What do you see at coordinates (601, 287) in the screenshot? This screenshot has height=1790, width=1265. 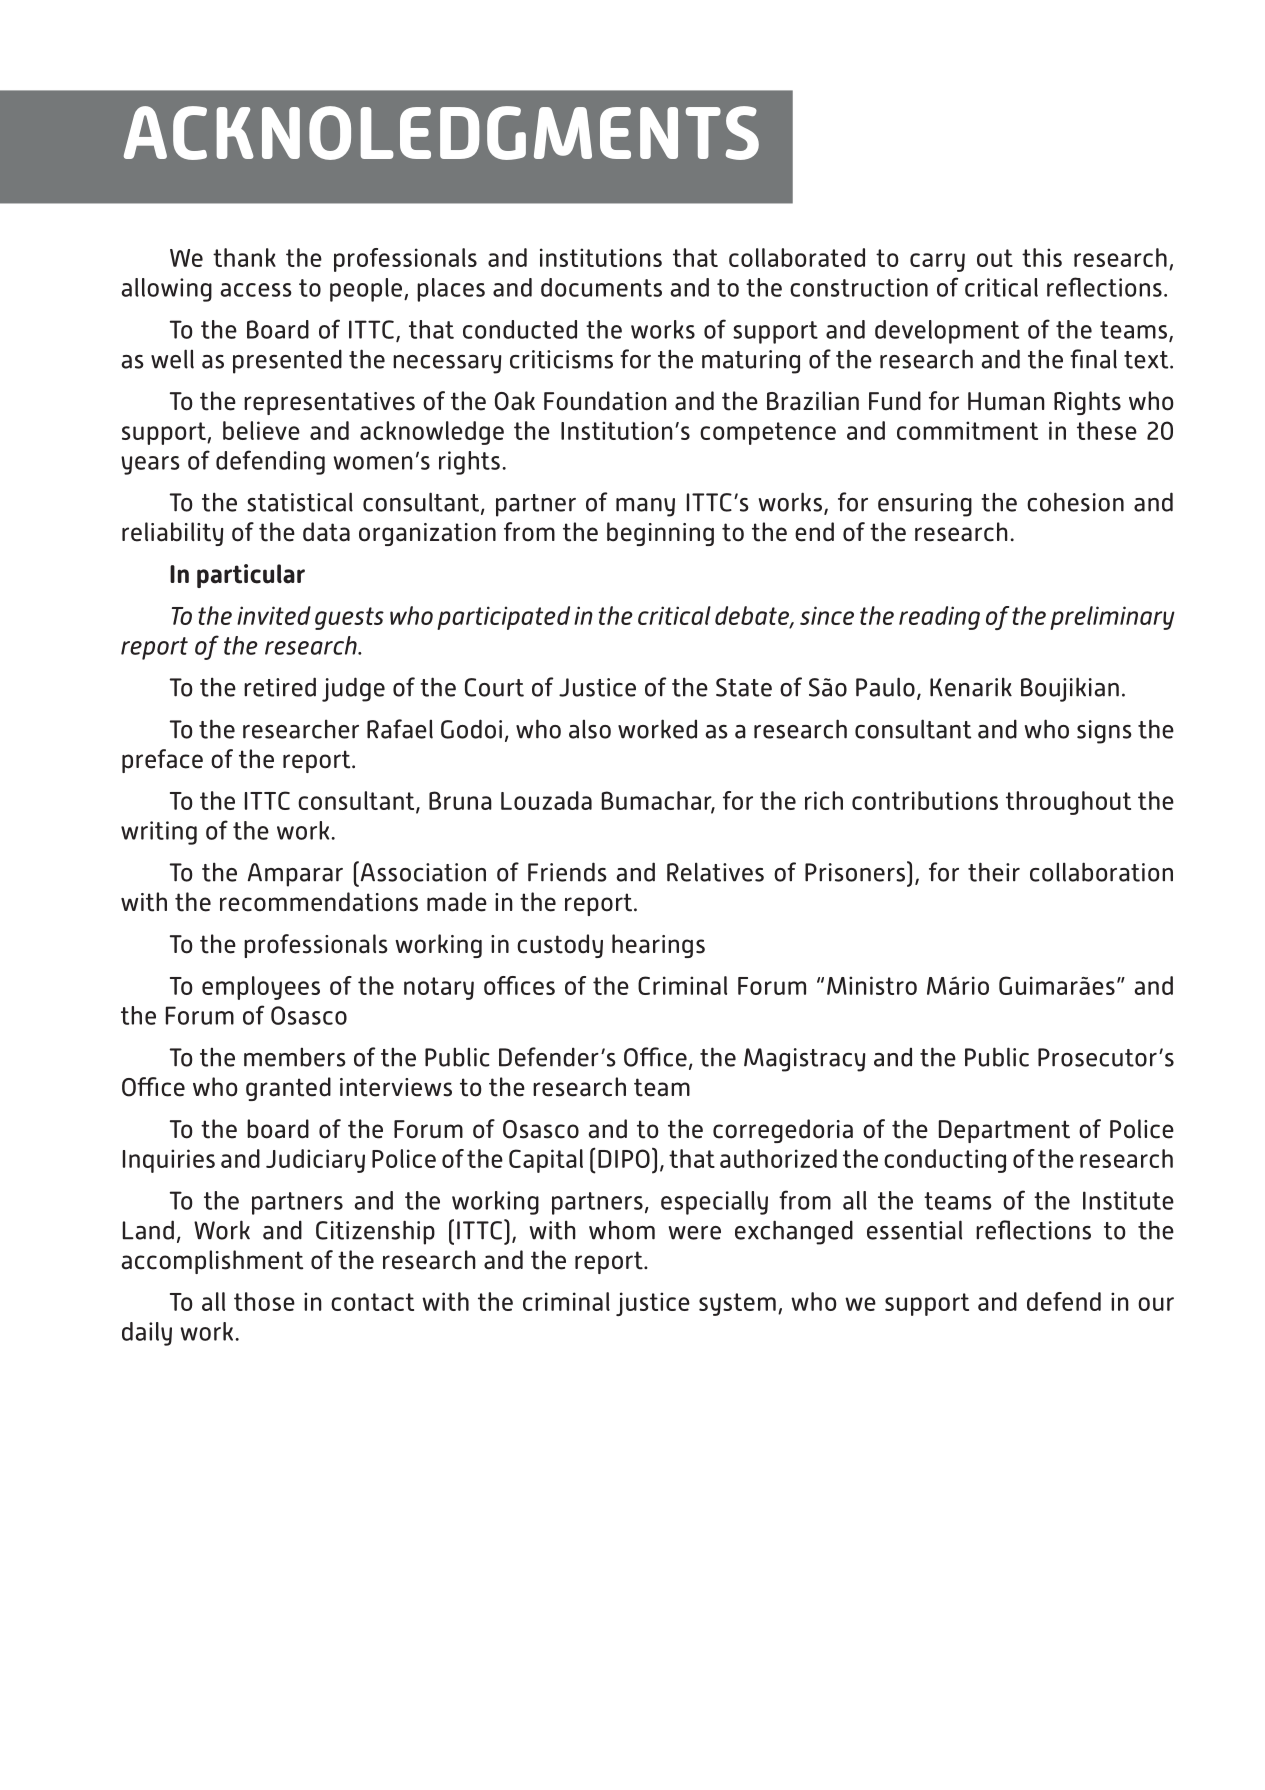 I see `documents` at bounding box center [601, 287].
